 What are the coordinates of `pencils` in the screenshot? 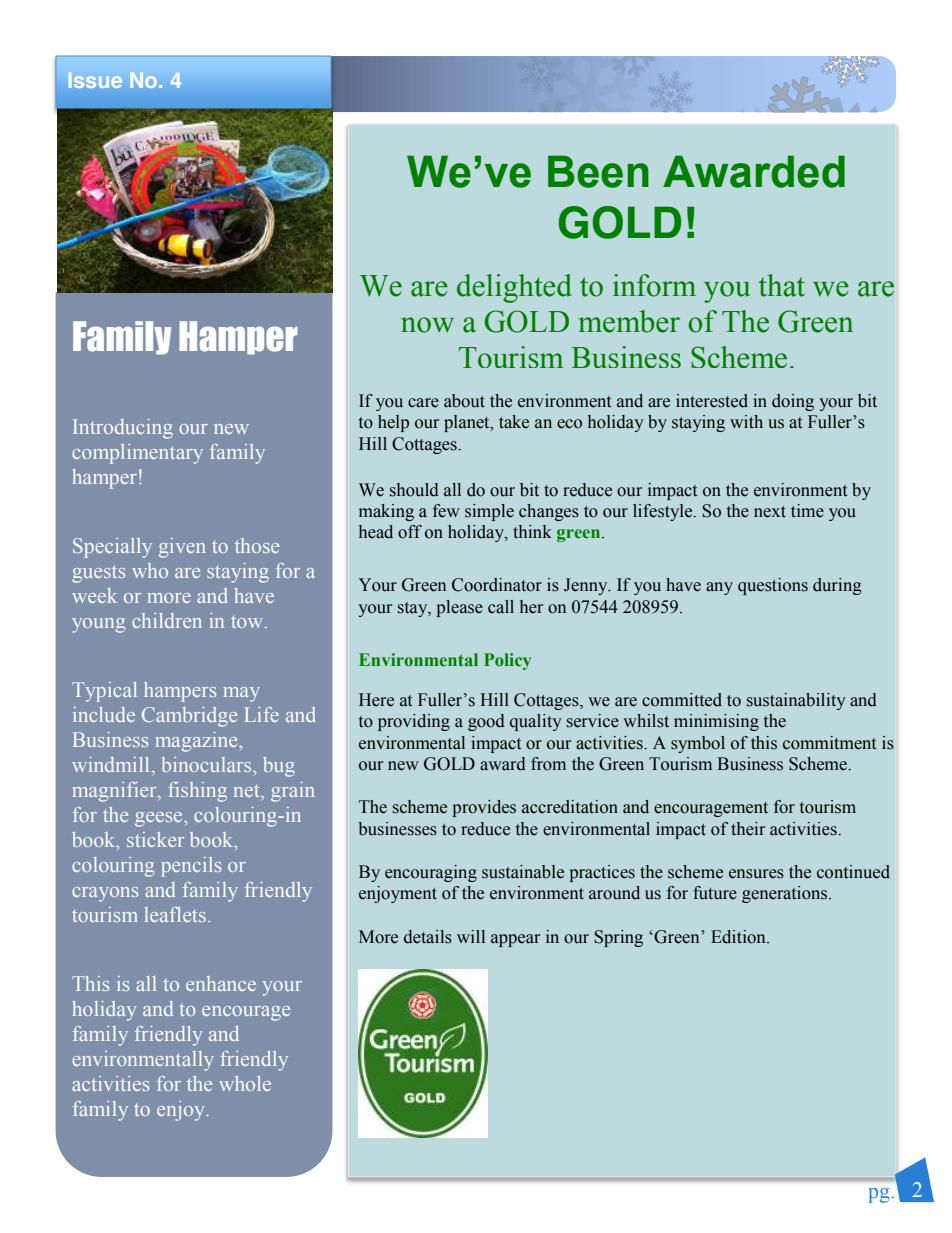 It's located at (191, 867).
